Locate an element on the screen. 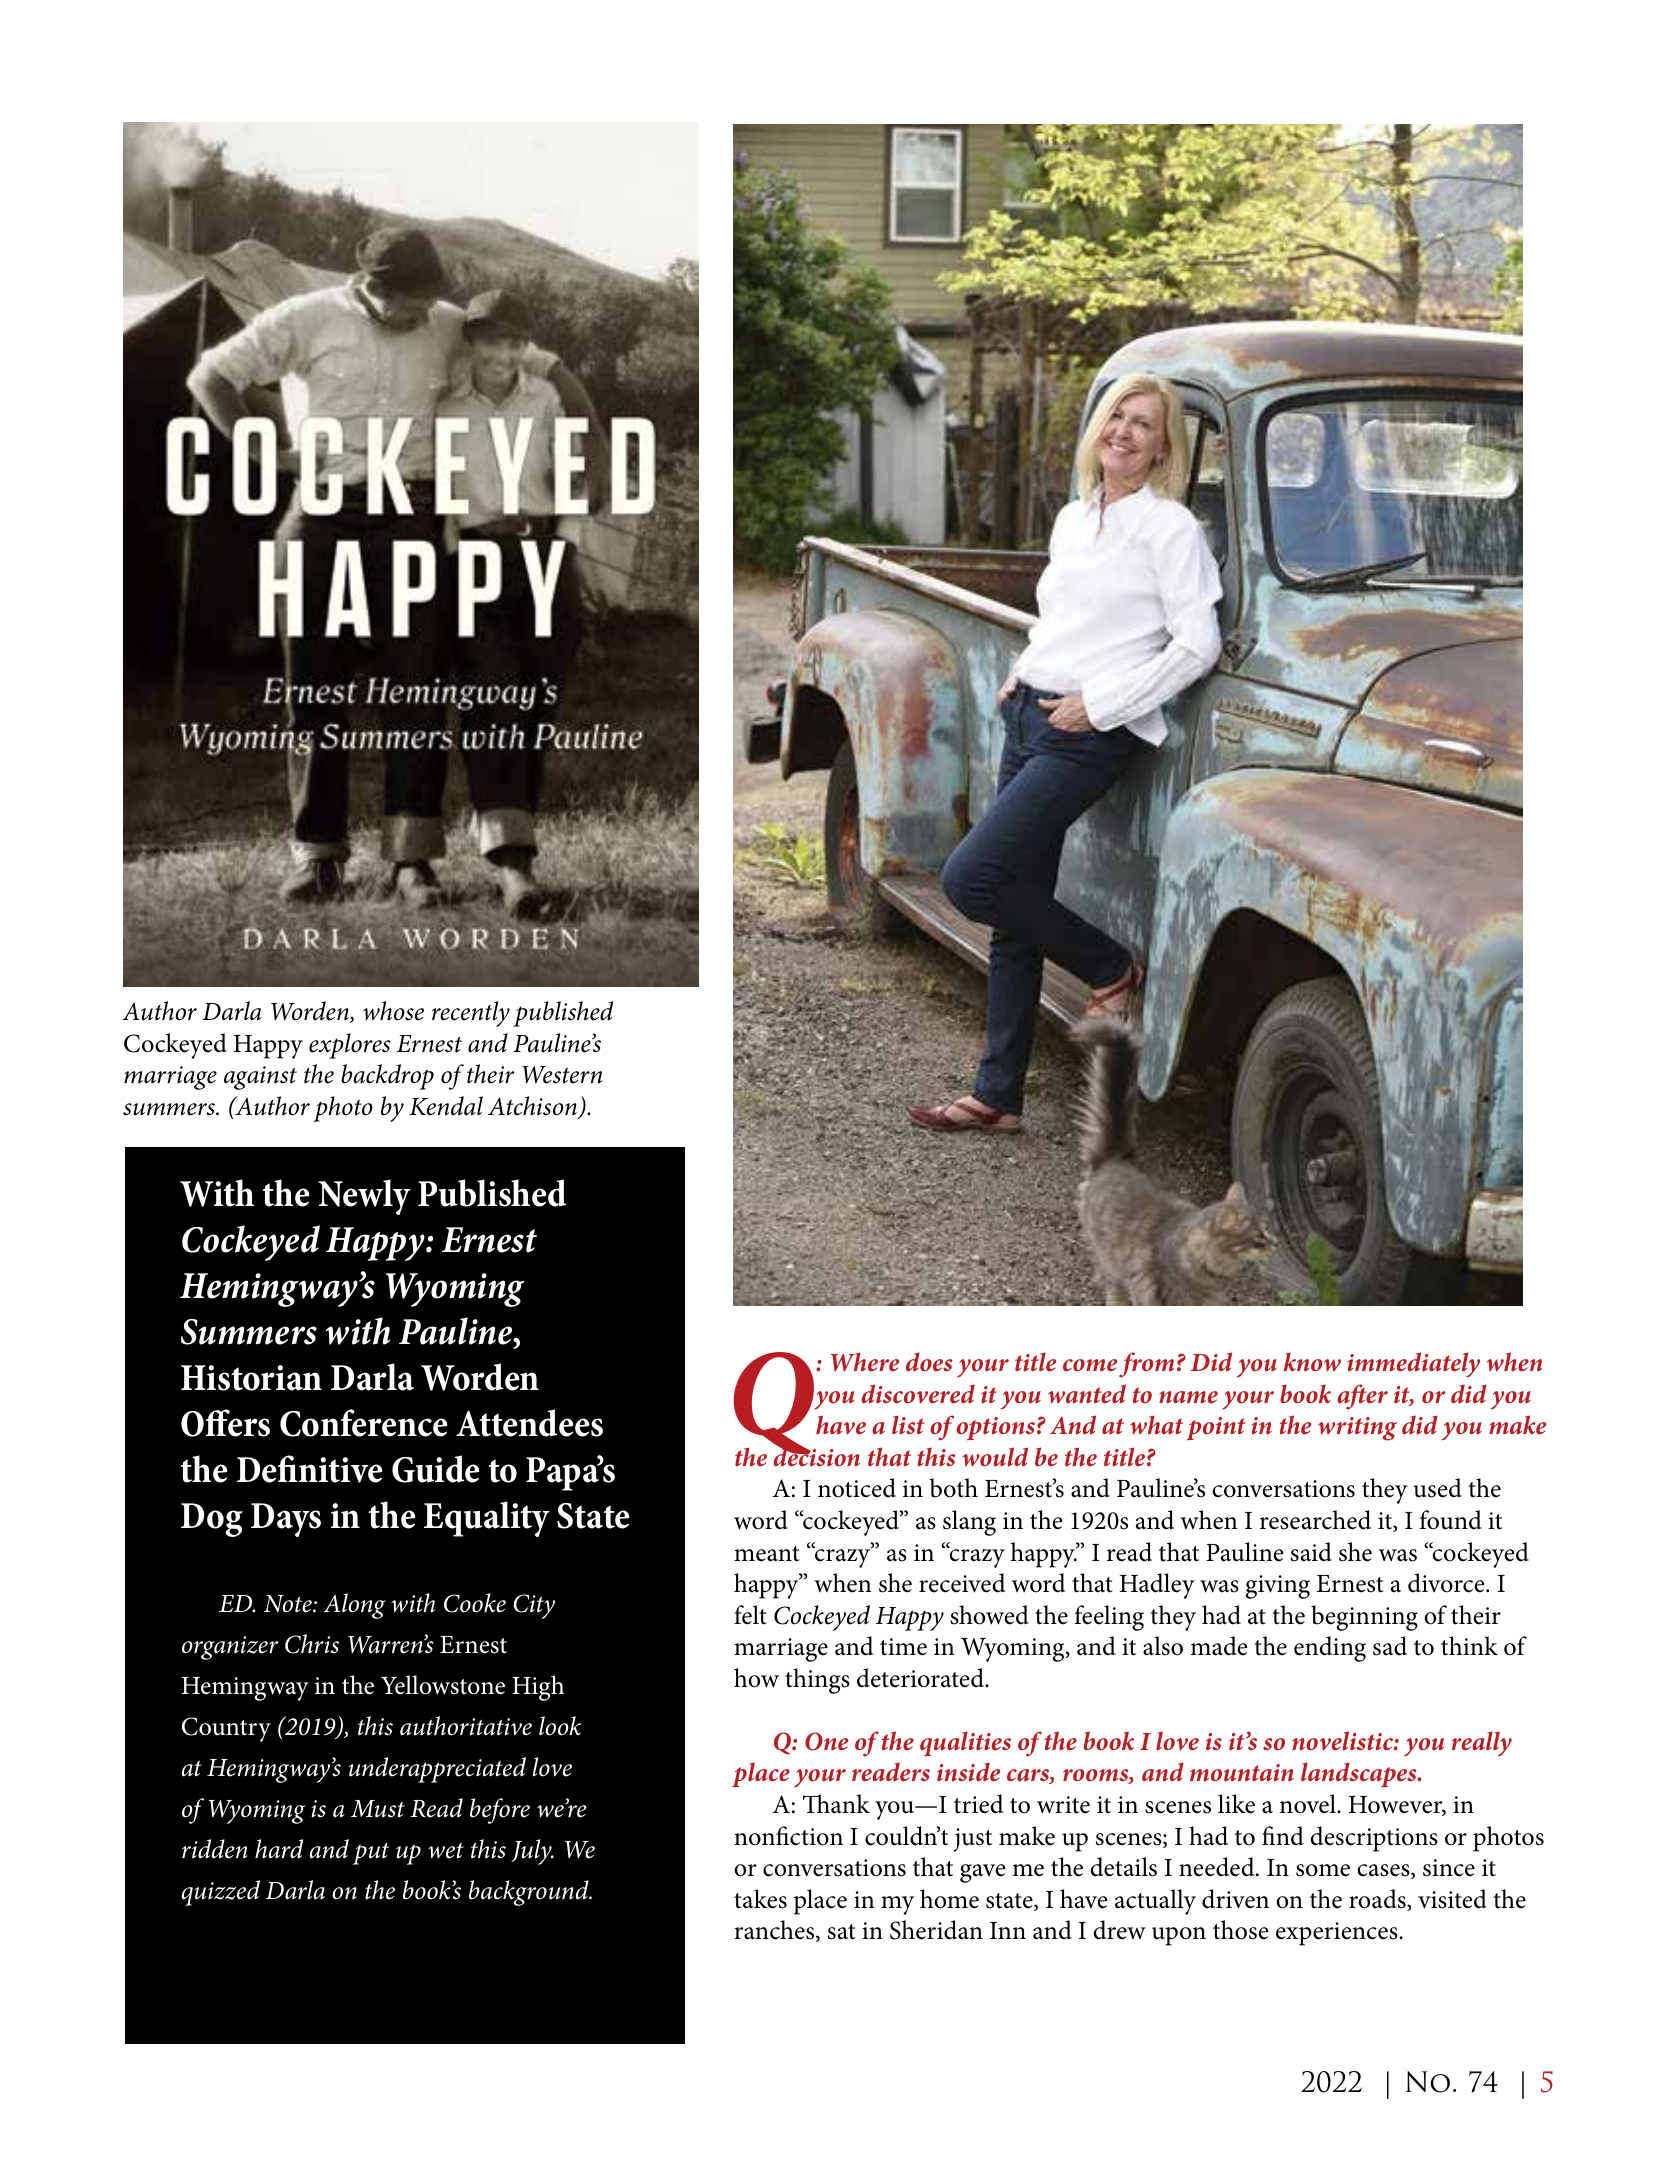 The width and height of the screenshot is (1676, 2169). takes is located at coordinates (760, 1899).
